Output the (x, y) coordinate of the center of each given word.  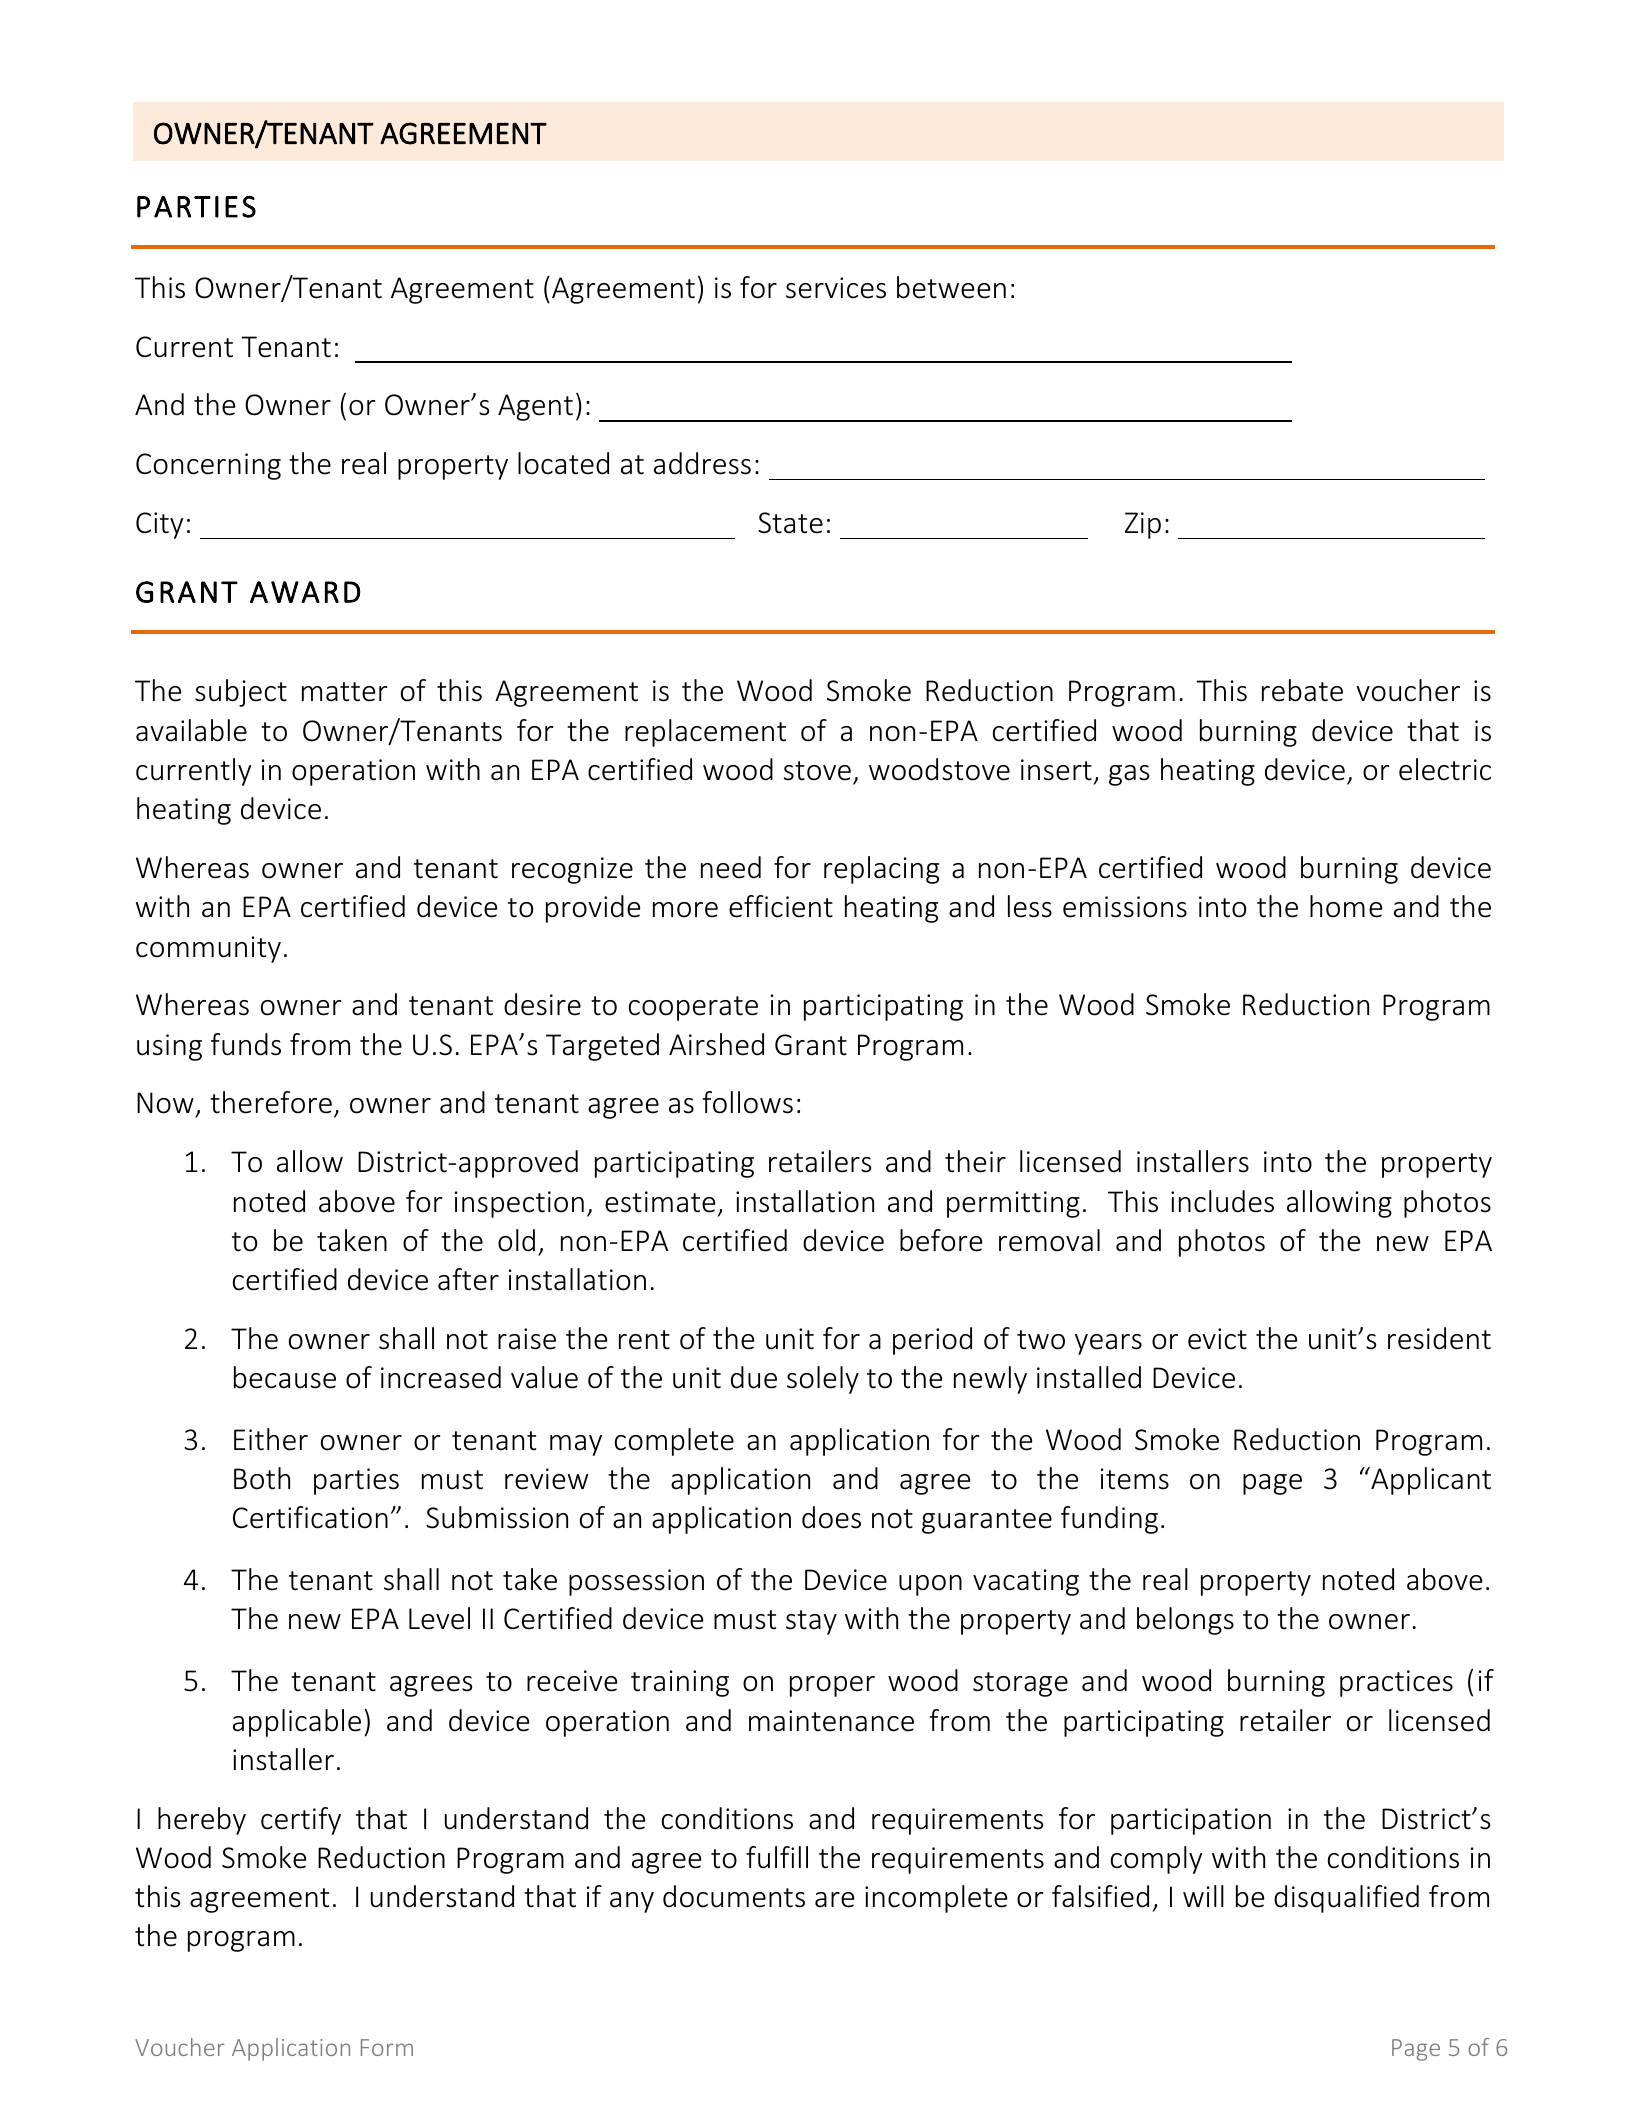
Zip (1143, 525)
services (836, 288)
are (835, 1900)
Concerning (208, 466)
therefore (271, 1102)
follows (747, 1102)
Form (387, 2047)
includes (1222, 1201)
